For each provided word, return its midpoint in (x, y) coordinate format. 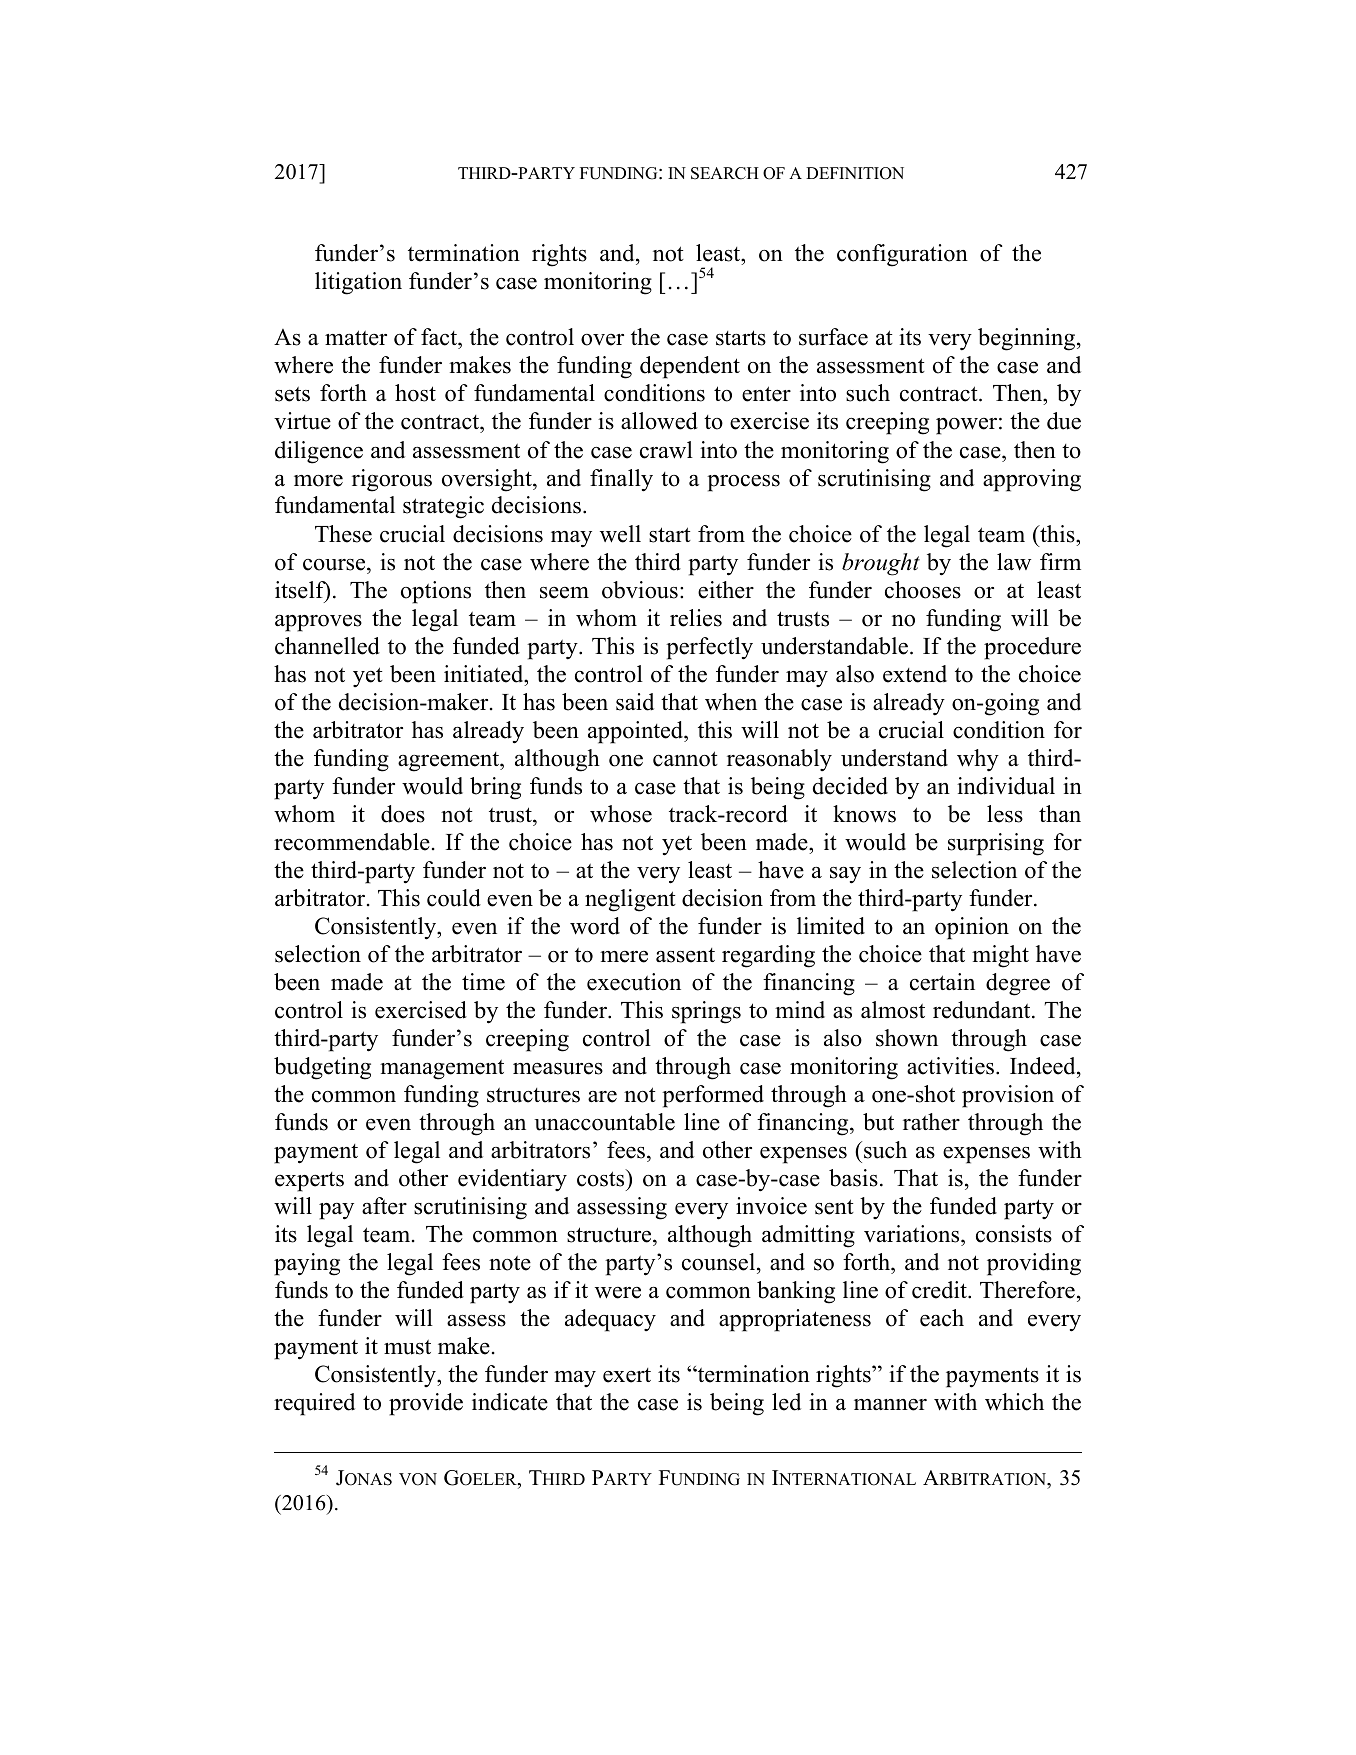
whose (621, 814)
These (343, 534)
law (1014, 561)
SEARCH (725, 173)
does (403, 814)
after (384, 1206)
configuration (902, 255)
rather (931, 1122)
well (620, 534)
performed (713, 1096)
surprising (996, 844)
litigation (358, 283)
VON (418, 1479)
